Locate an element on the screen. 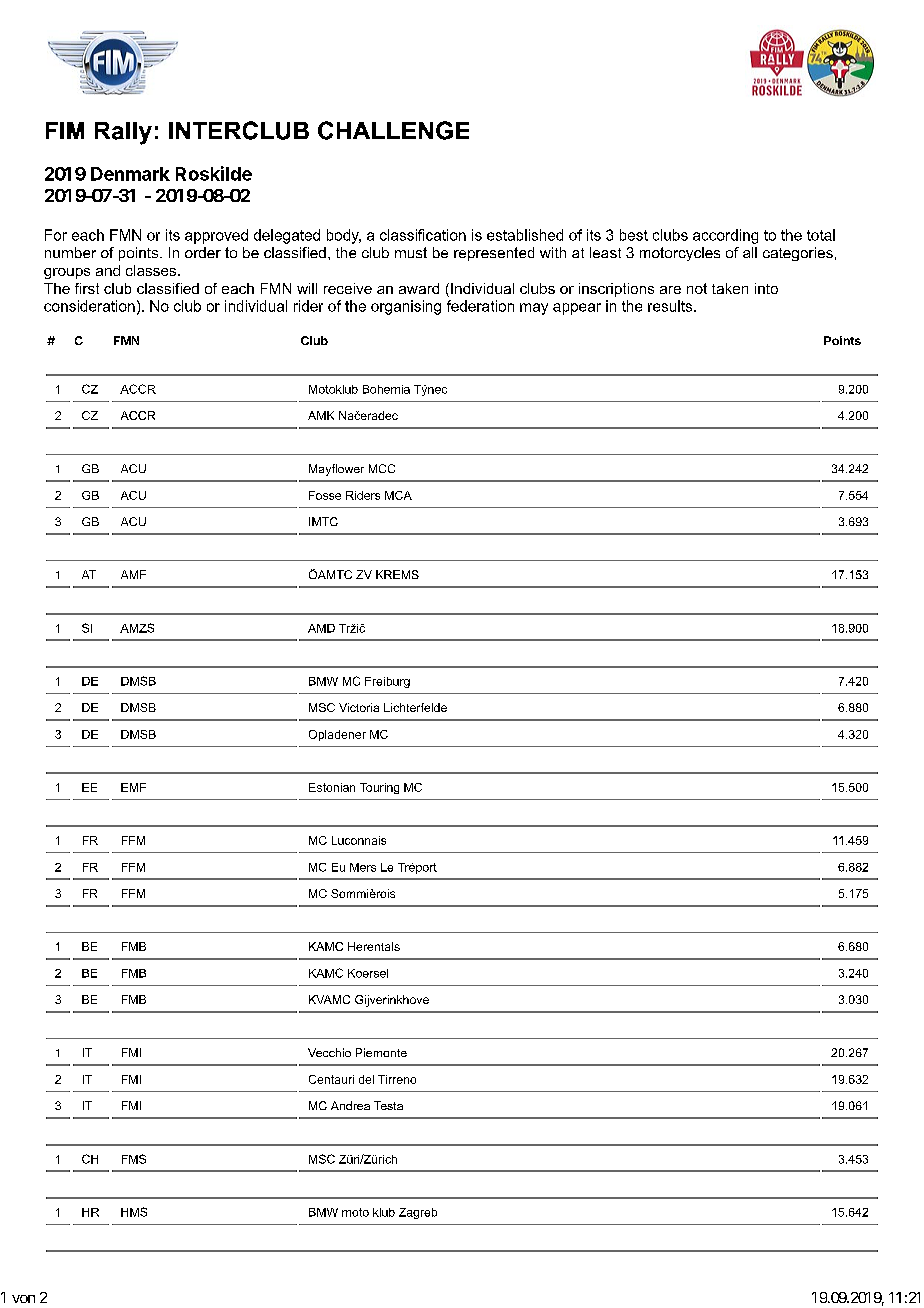 This screenshot has height=1308, width=924. Victoria is located at coordinates (359, 707).
